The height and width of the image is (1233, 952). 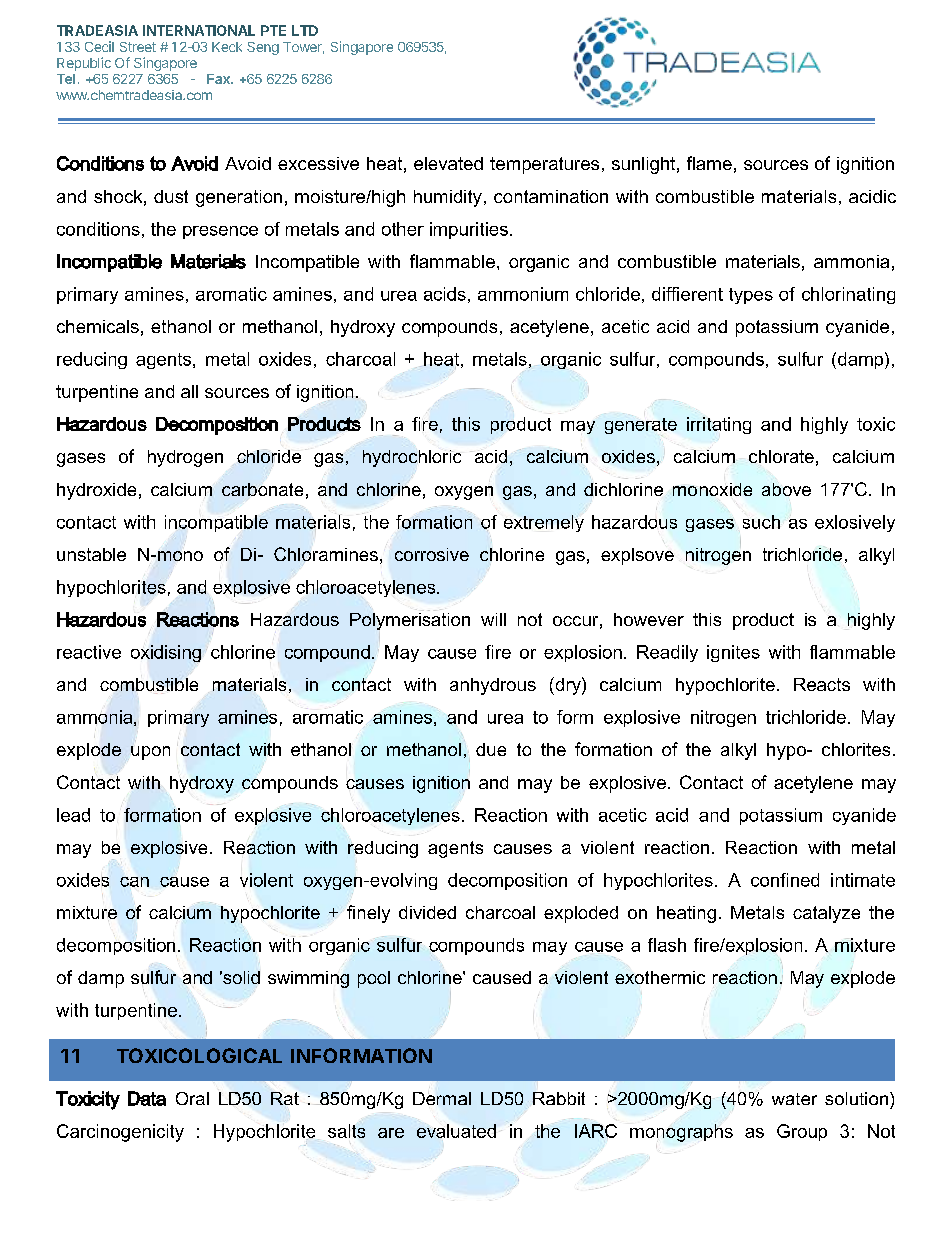 What do you see at coordinates (150, 753) in the image?
I see `upon` at bounding box center [150, 753].
